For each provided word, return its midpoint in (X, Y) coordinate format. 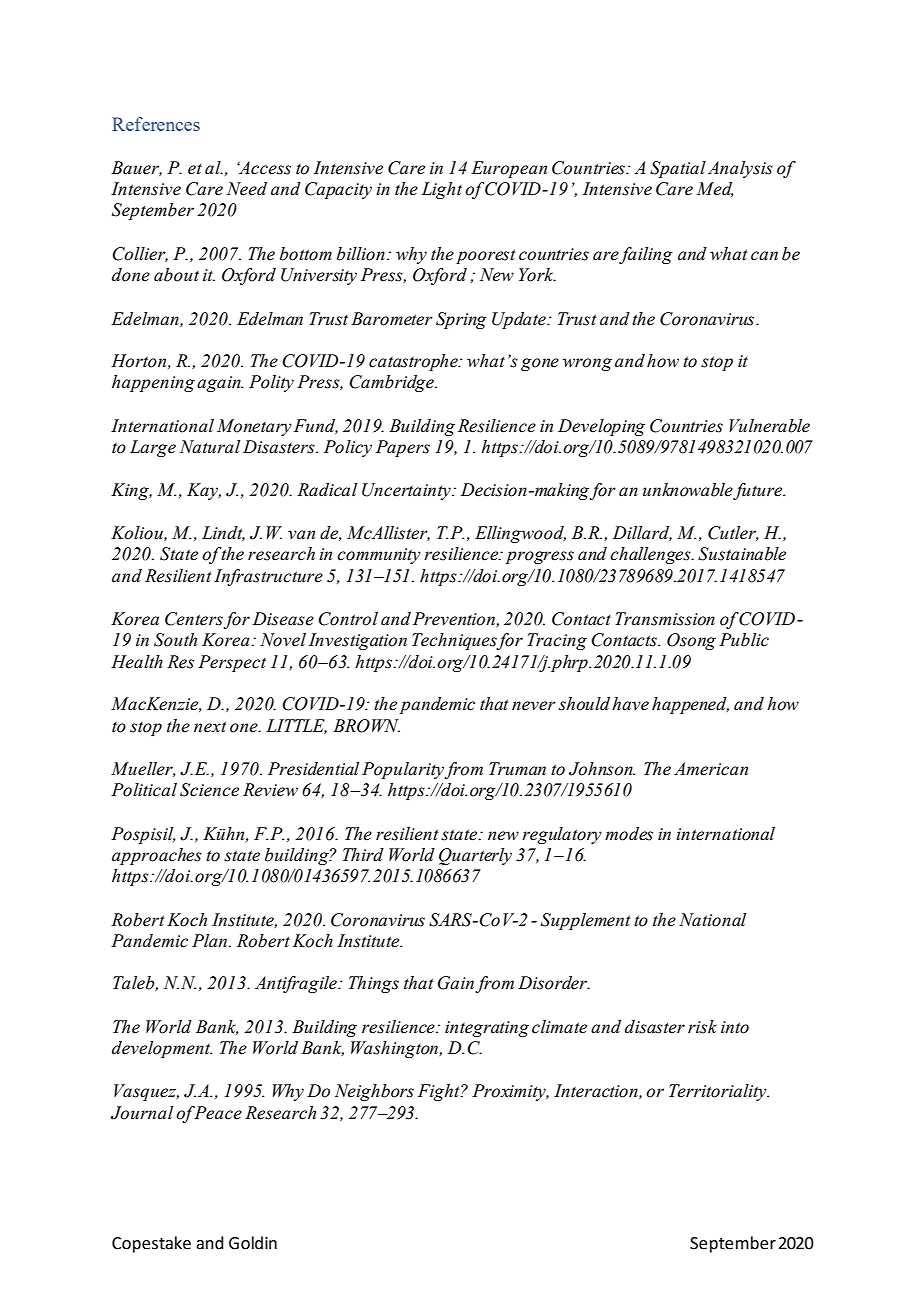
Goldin (253, 1243)
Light (441, 190)
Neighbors (374, 1092)
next (210, 727)
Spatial (678, 169)
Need (247, 189)
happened (690, 705)
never (534, 706)
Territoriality (719, 1092)
